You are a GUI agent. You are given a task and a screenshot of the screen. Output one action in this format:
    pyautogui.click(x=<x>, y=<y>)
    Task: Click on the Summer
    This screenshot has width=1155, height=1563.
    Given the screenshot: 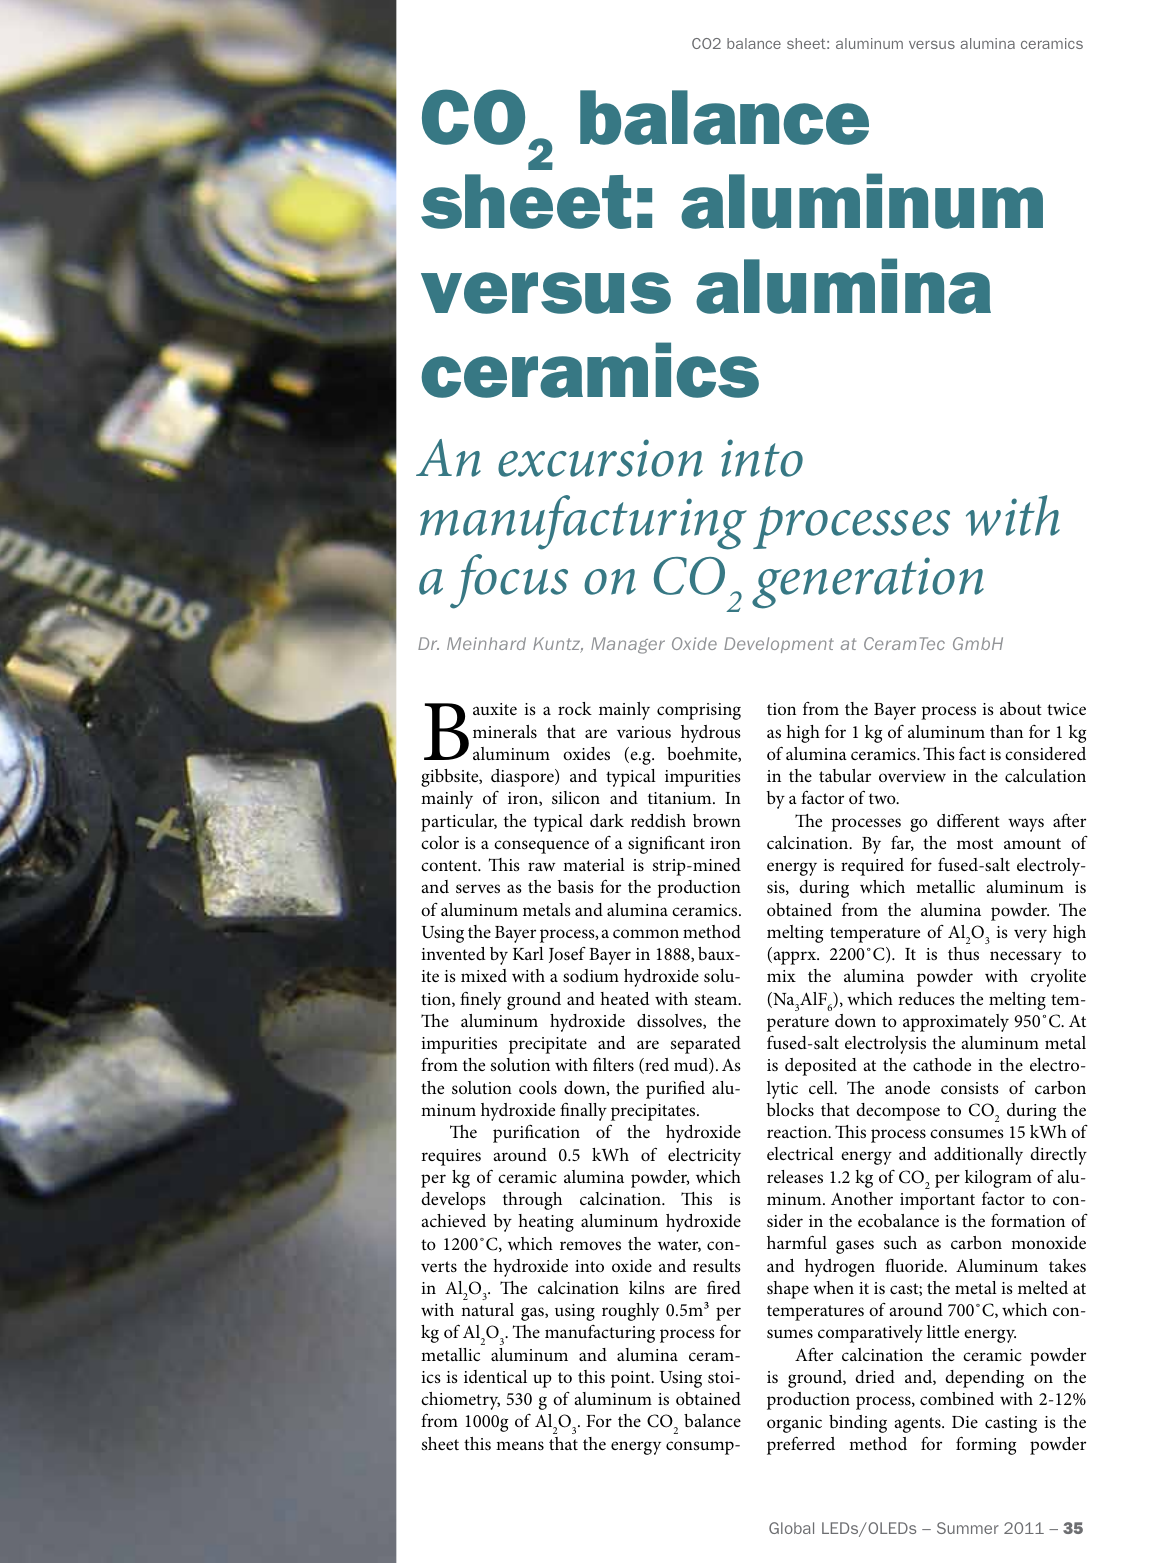 What is the action you would take?
    pyautogui.click(x=968, y=1528)
